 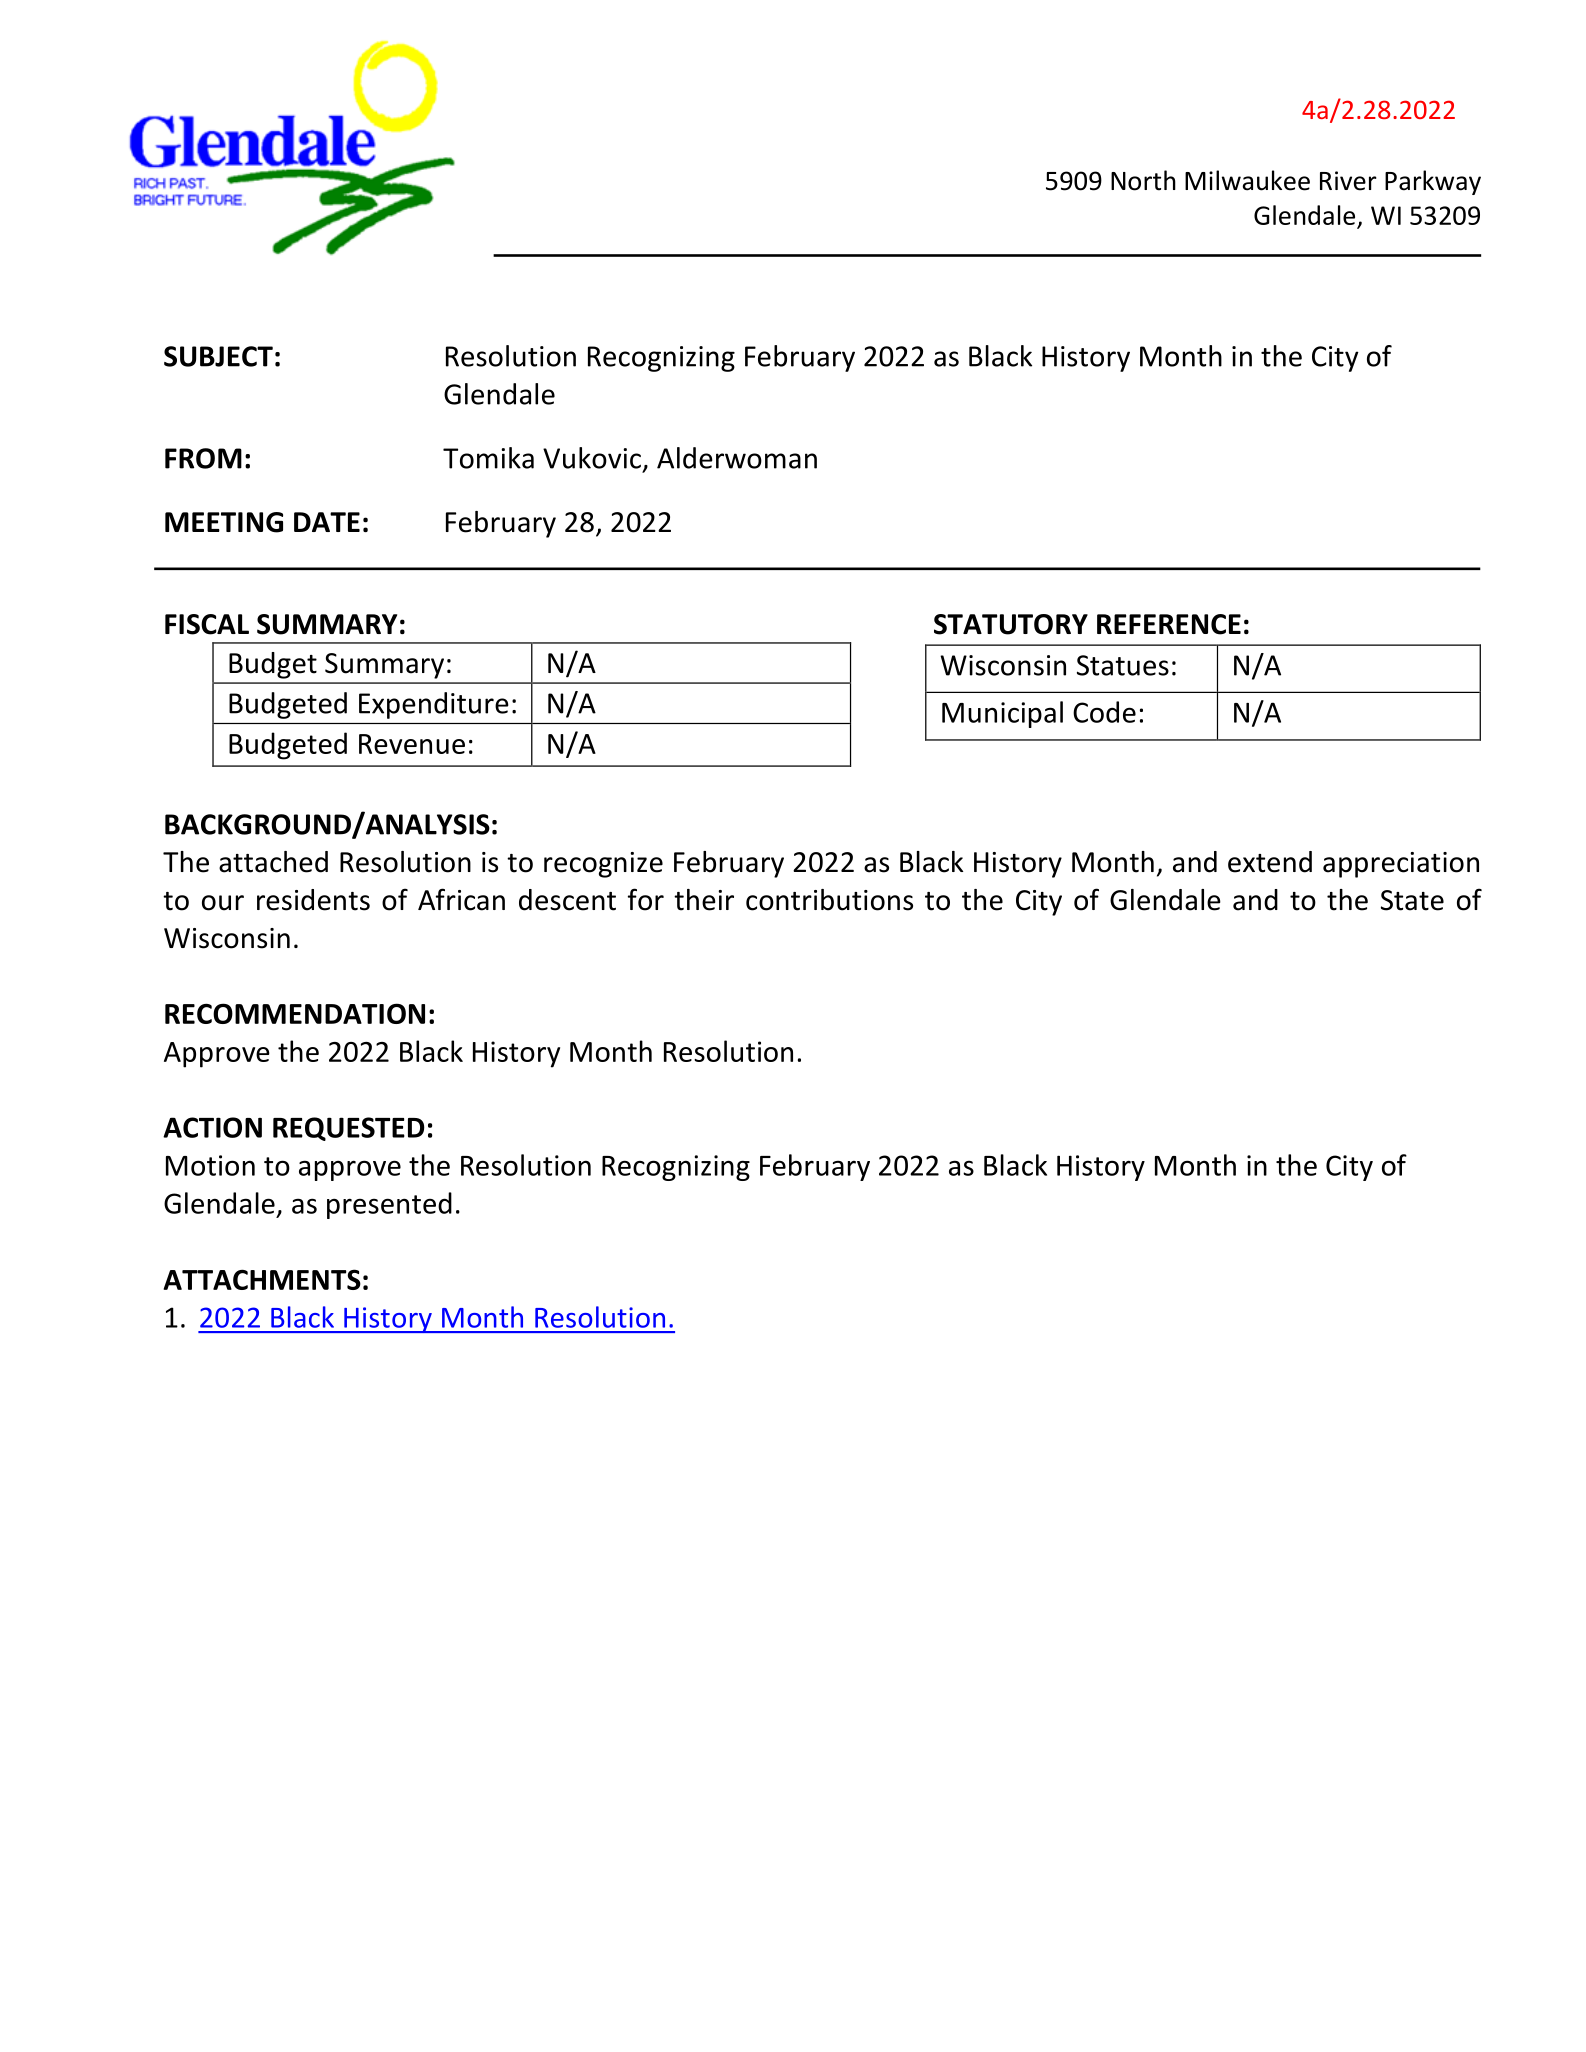 I want to click on REQUESTED, so click(x=349, y=1129).
